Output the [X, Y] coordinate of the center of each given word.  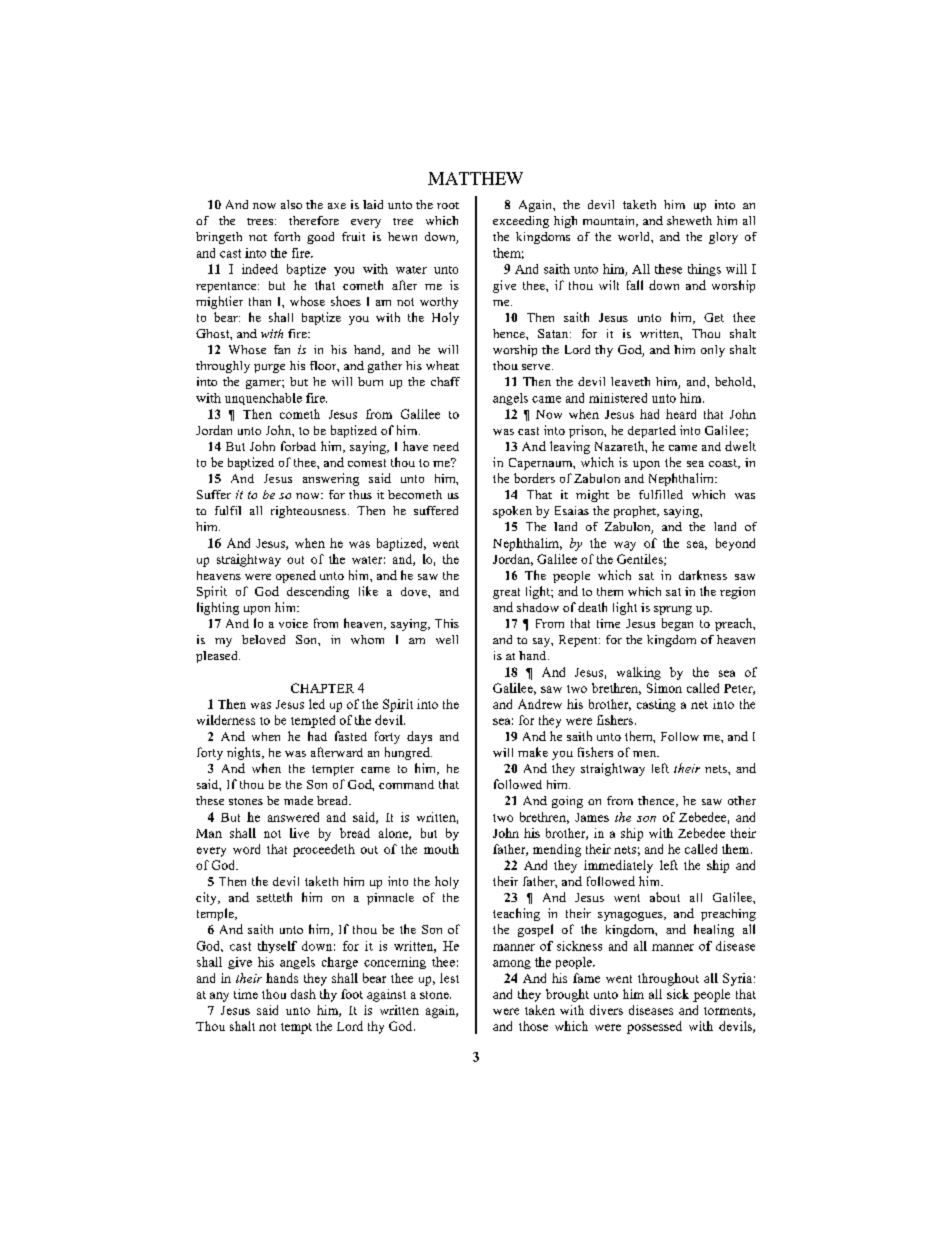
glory [723, 238]
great [506, 593]
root [448, 205]
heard [681, 414]
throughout [668, 979]
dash [303, 994]
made [298, 800]
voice [293, 623]
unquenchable [263, 399]
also [291, 204]
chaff [445, 381]
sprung [673, 610]
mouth [441, 849]
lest [449, 978]
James [592, 817]
